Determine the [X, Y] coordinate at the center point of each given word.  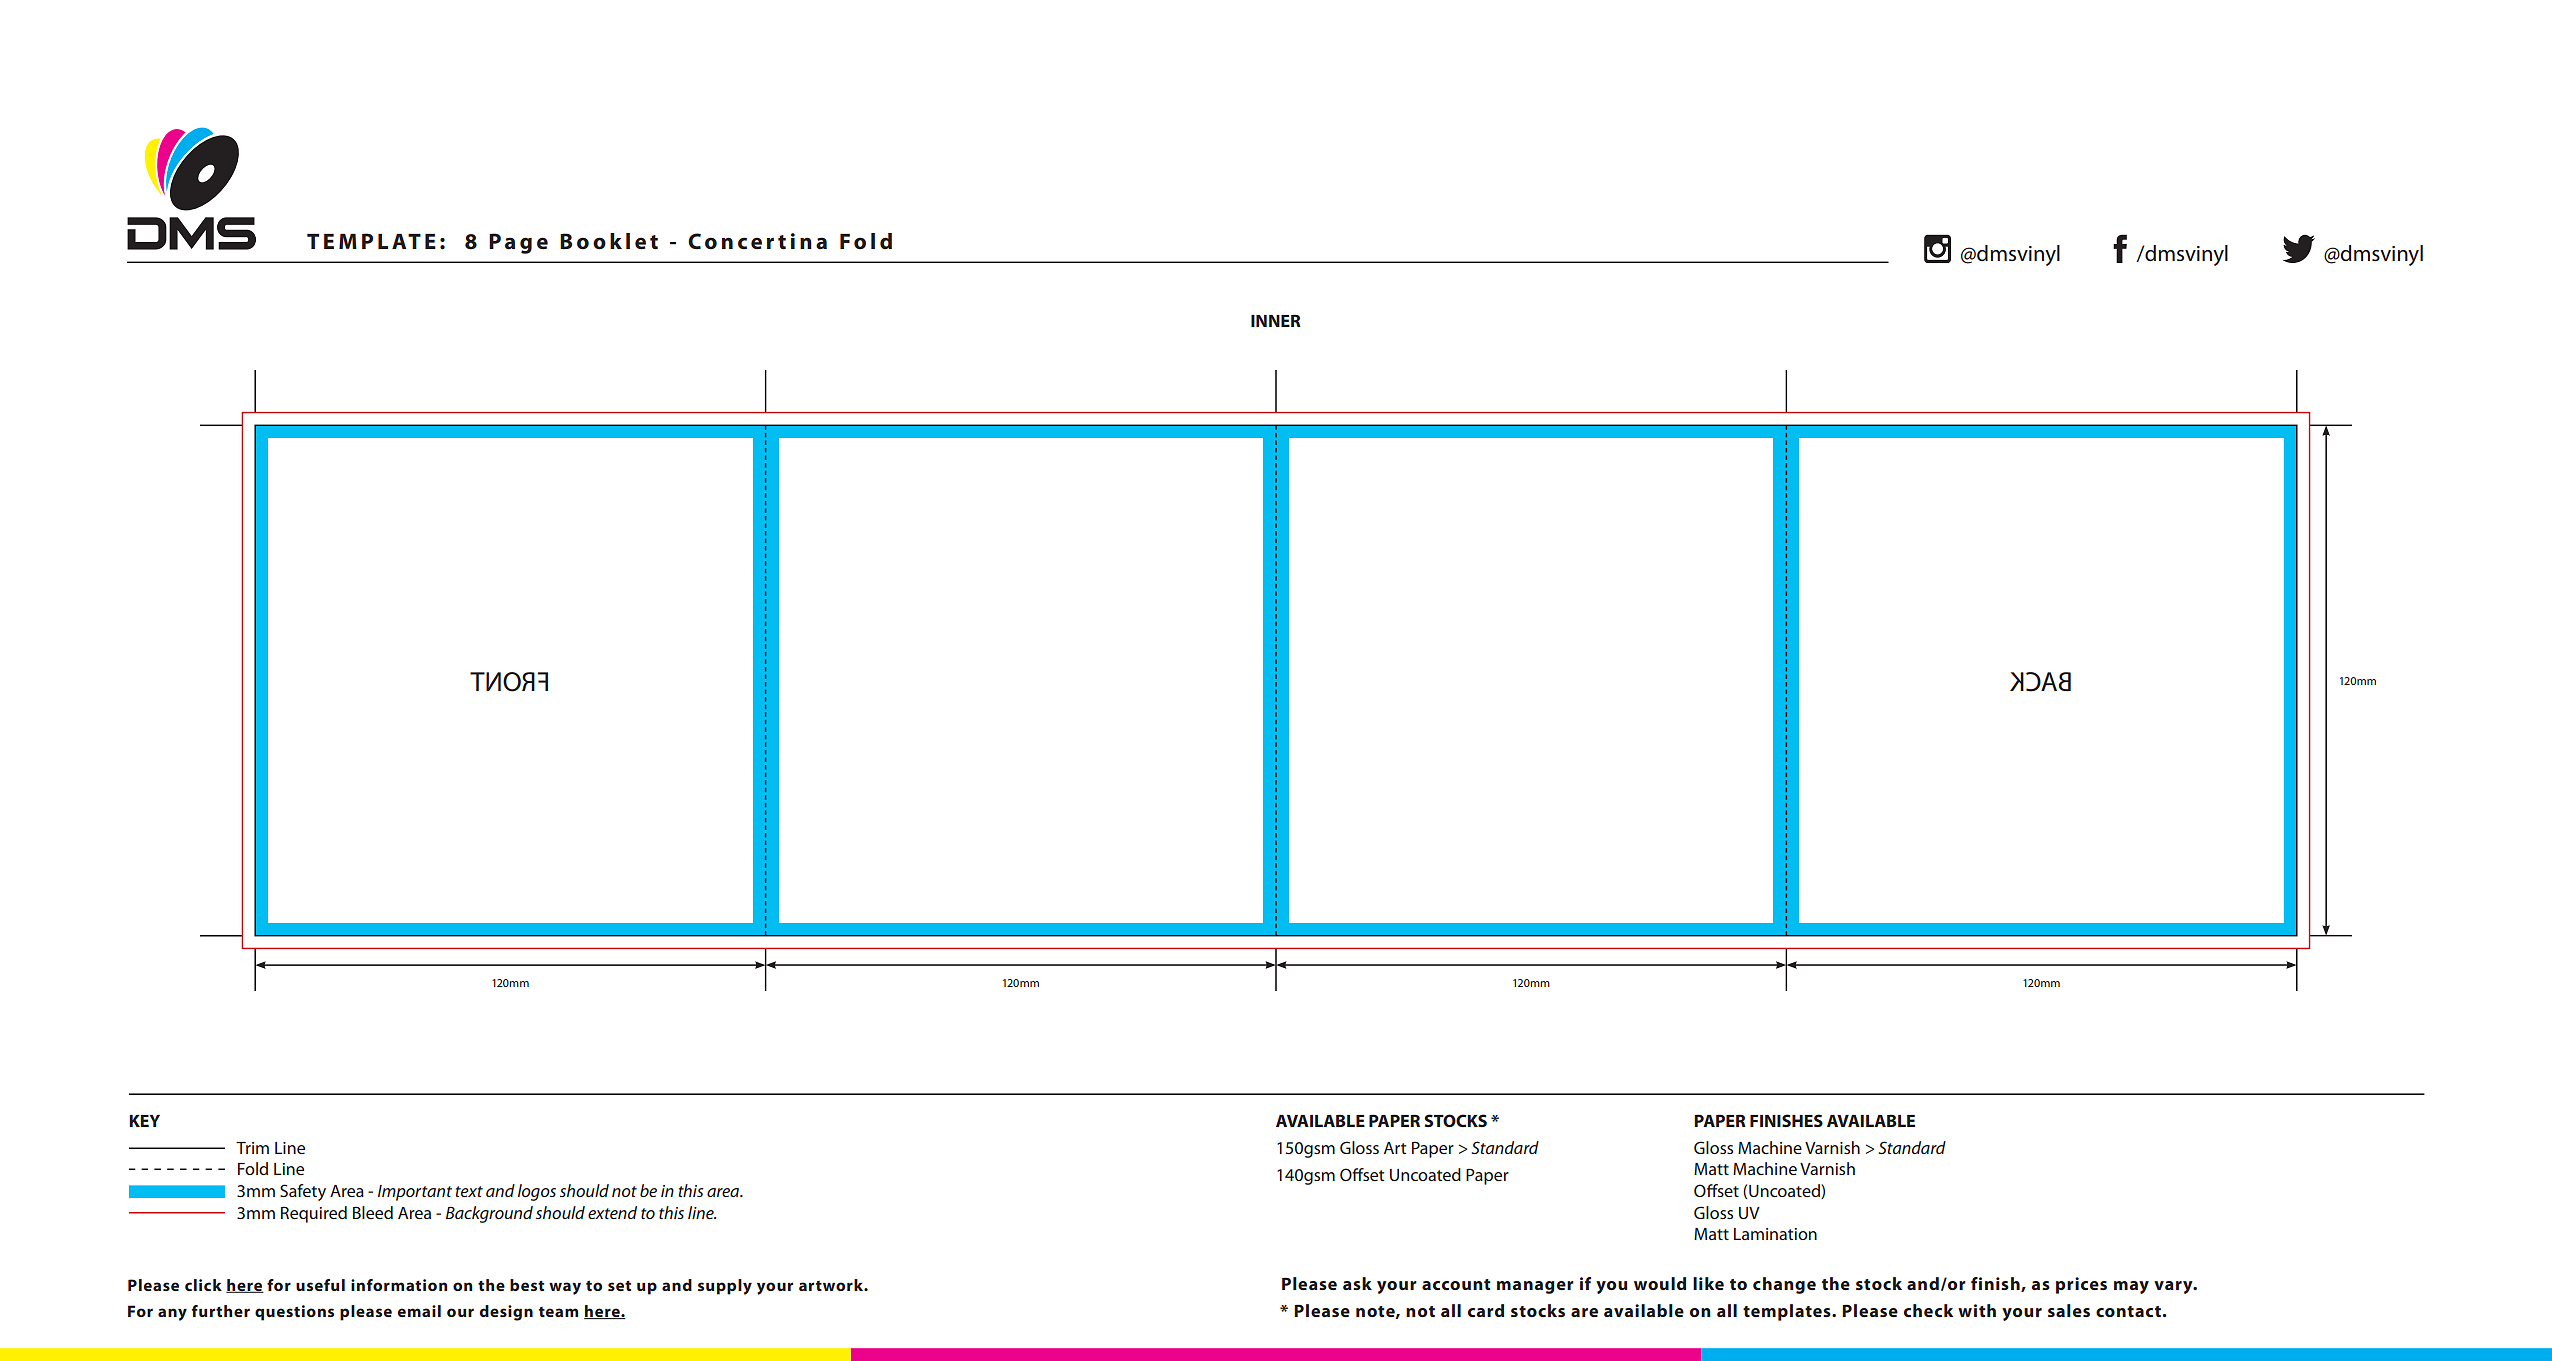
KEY [144, 1121]
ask [1357, 1283]
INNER [1276, 320]
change [1784, 1285]
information [399, 1285]
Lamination [1775, 1234]
